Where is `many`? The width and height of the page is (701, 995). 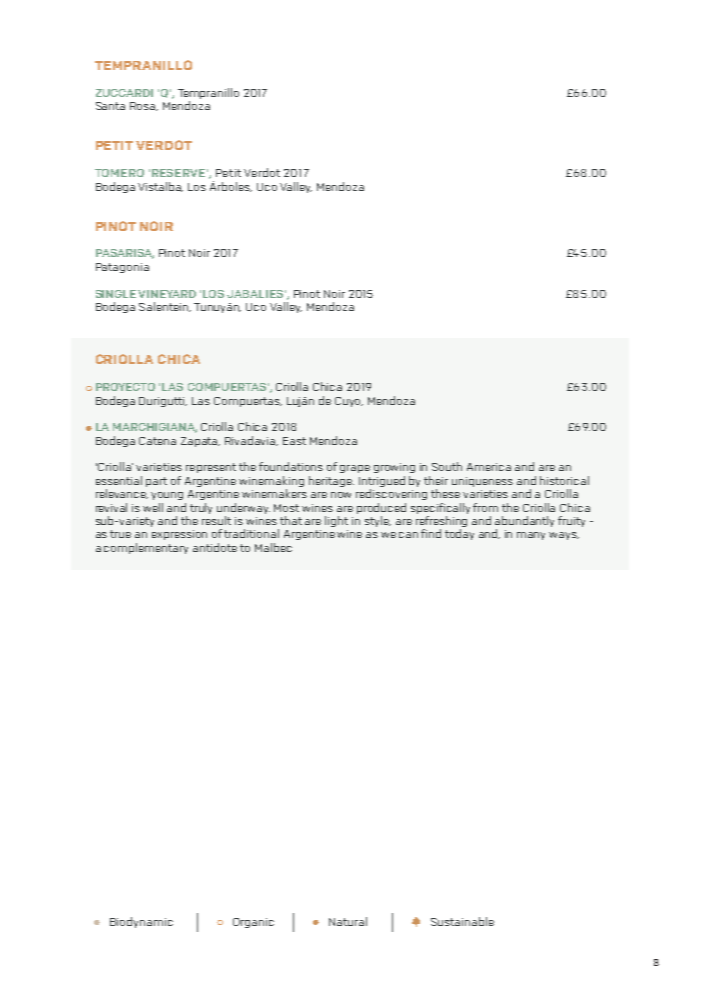
many is located at coordinates (531, 536).
